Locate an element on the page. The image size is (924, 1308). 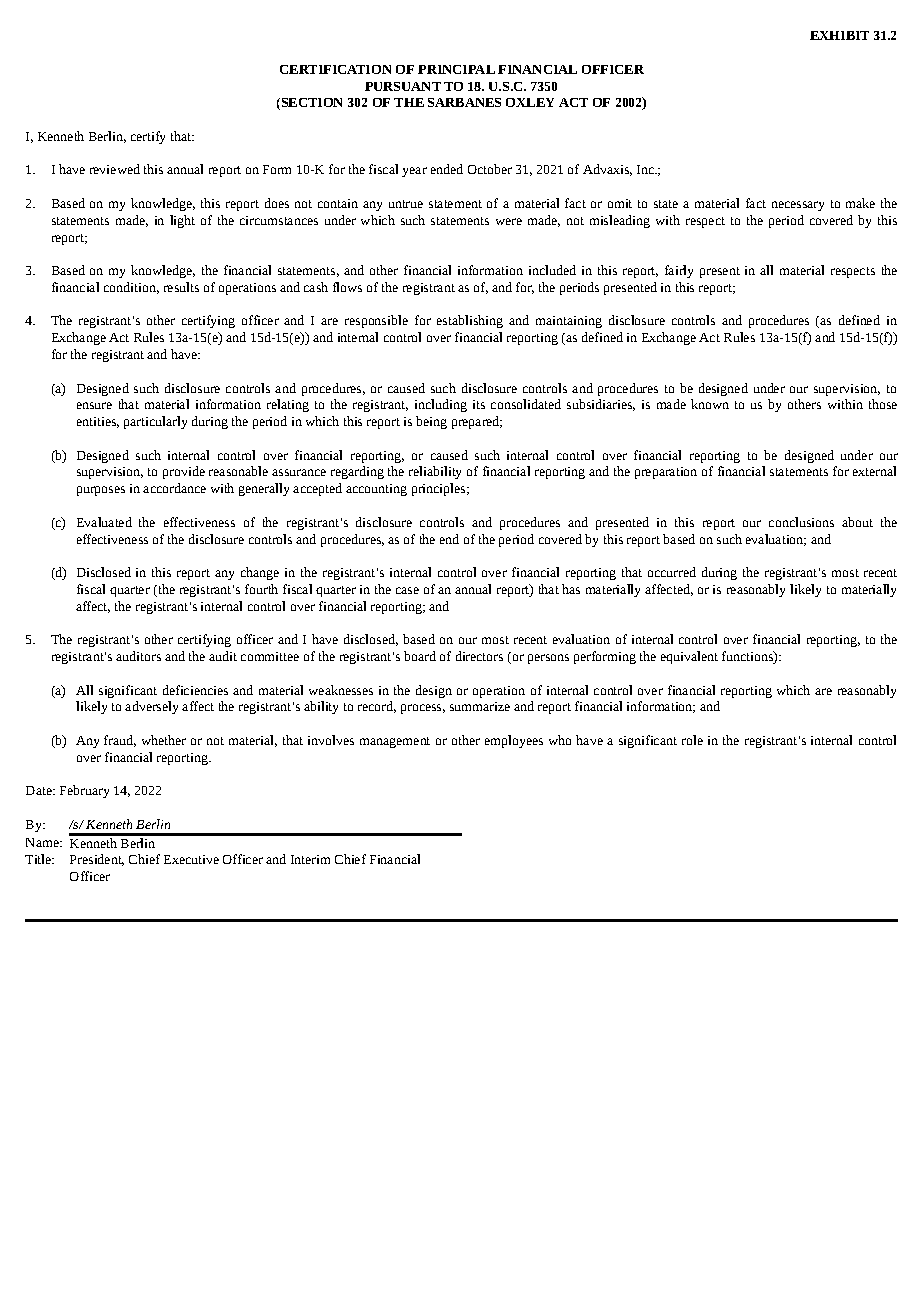
light is located at coordinates (182, 221).
